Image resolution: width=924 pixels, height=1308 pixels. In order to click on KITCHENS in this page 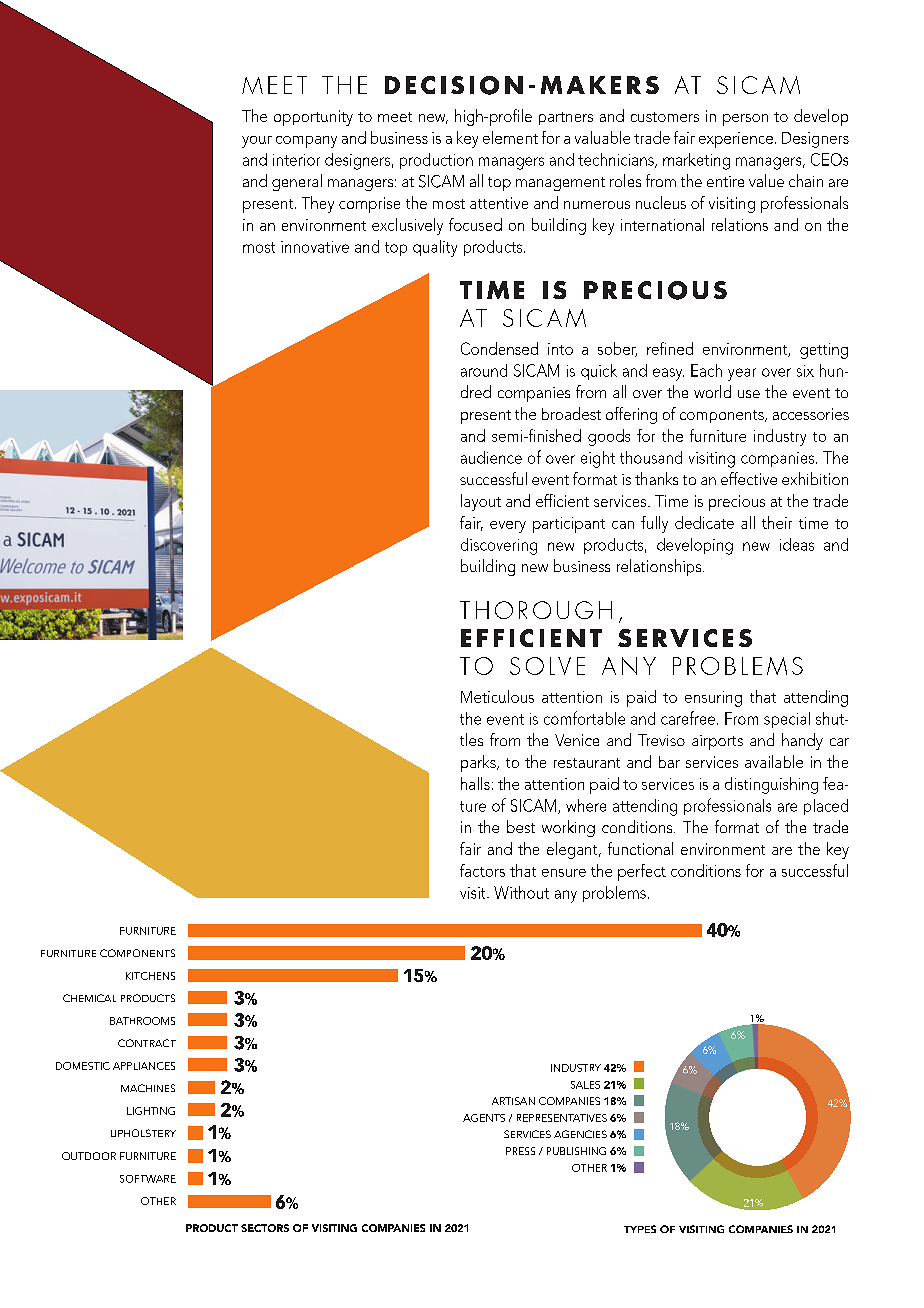, I will do `click(150, 976)`.
